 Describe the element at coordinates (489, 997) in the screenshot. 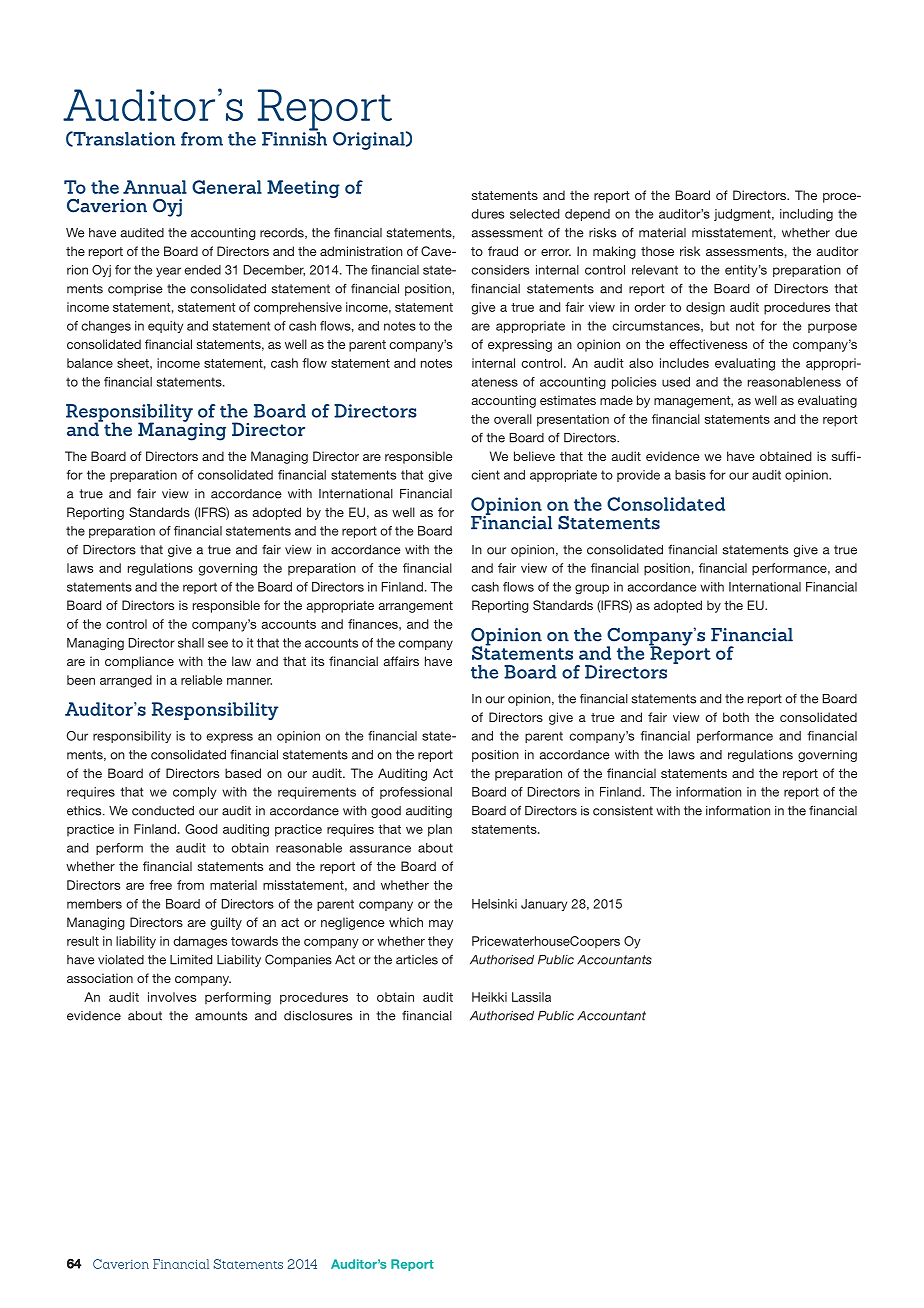

I see `Heikki` at that location.
